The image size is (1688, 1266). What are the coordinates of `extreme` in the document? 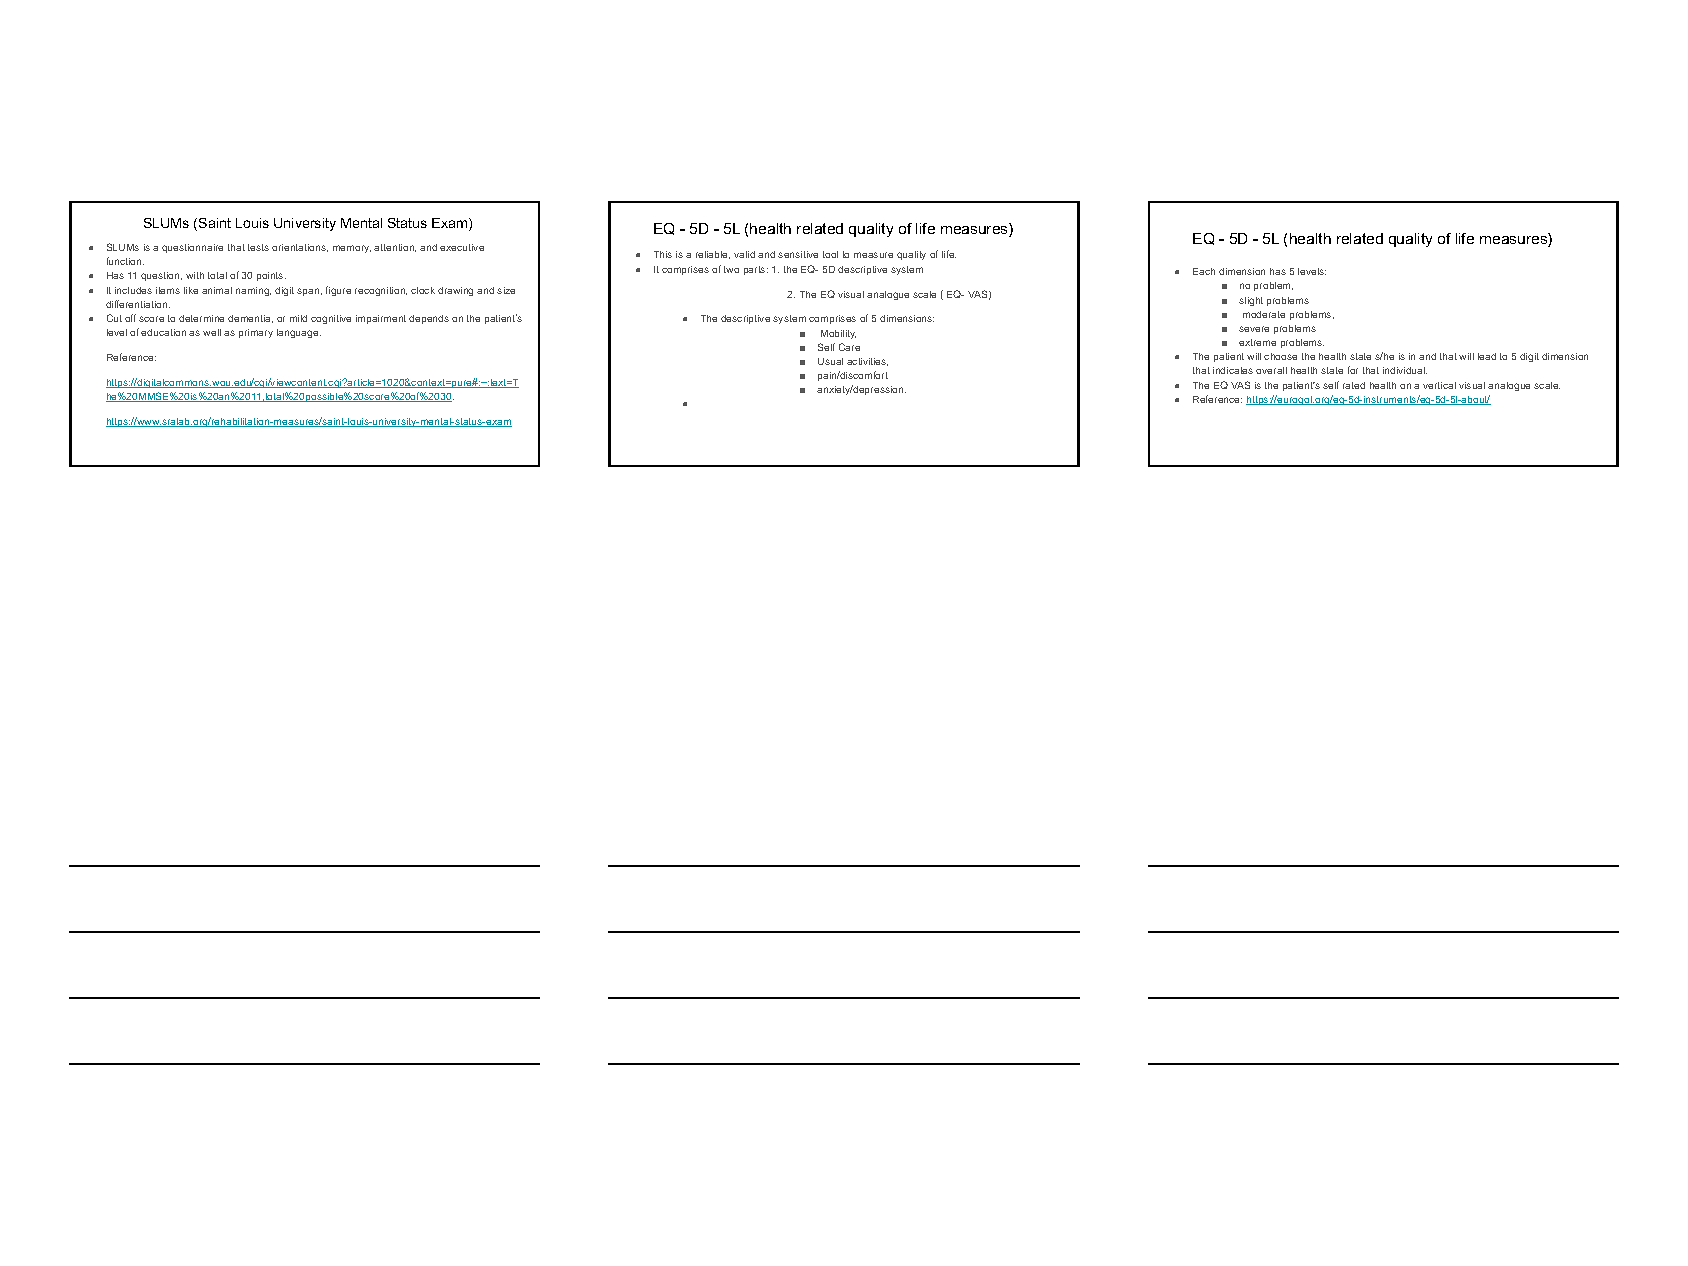 It's located at (1257, 342).
